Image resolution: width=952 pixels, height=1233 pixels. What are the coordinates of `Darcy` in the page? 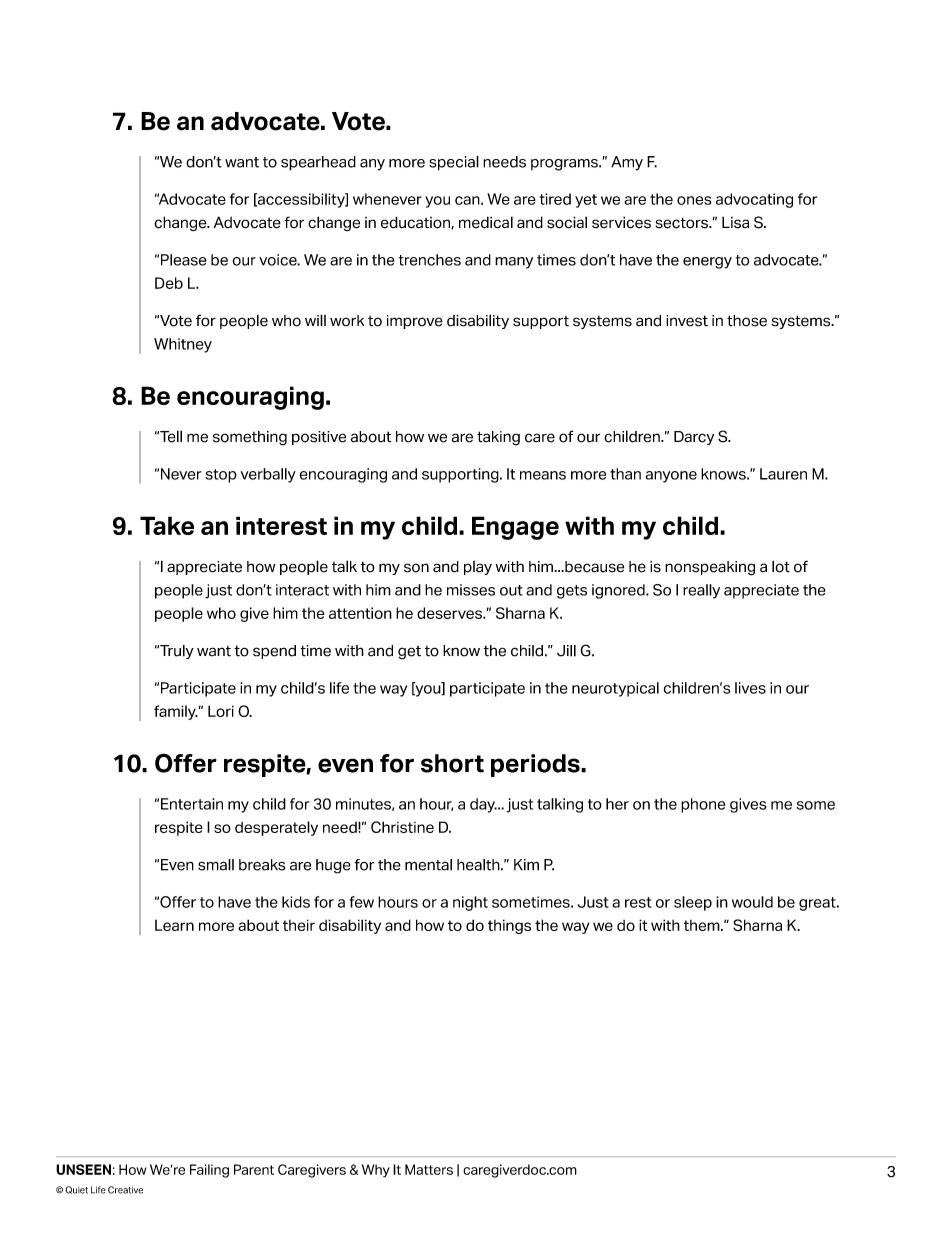 It's located at (694, 438).
